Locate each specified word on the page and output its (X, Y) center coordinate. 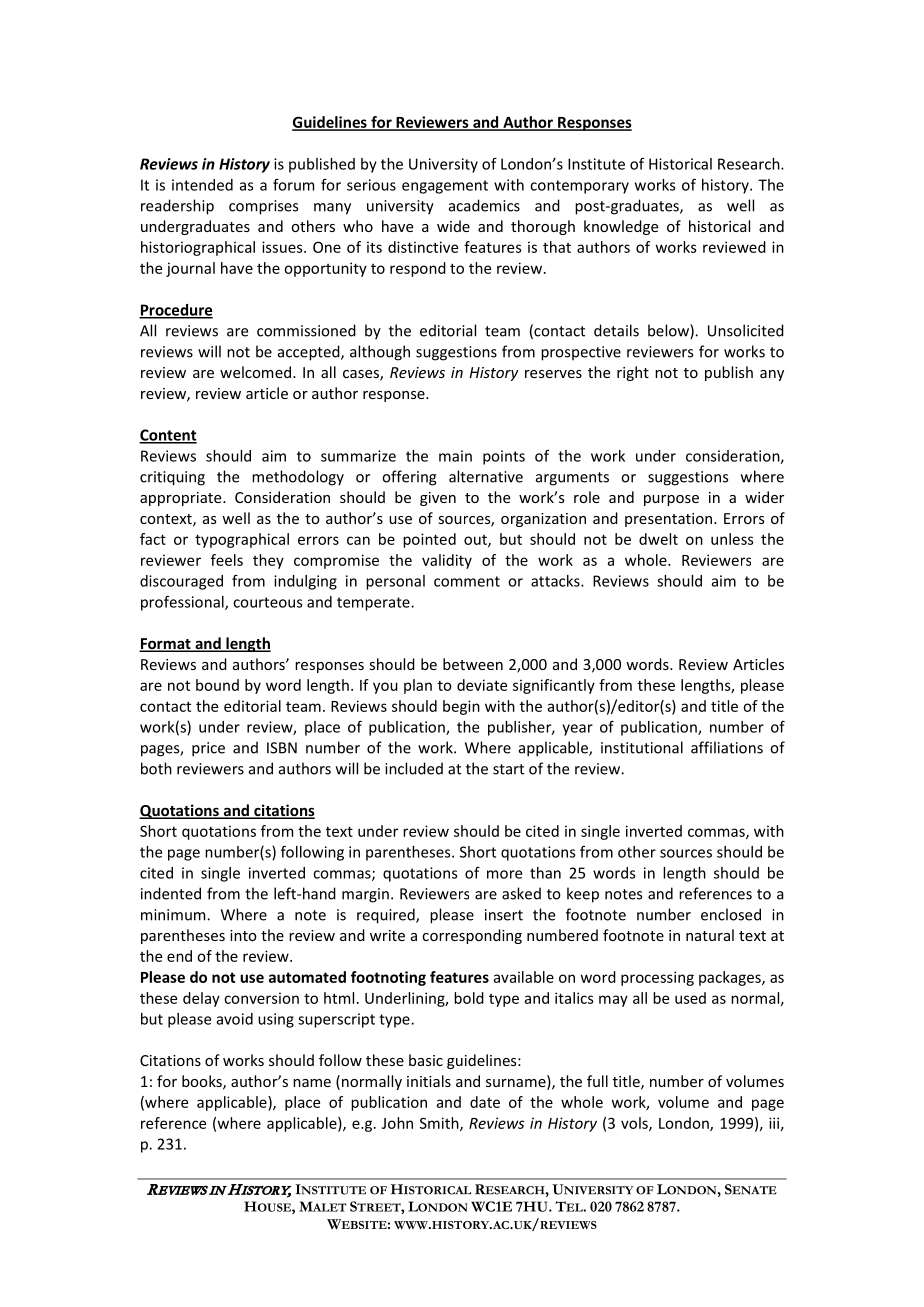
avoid (235, 1019)
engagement (445, 187)
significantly (554, 686)
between (473, 664)
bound (217, 685)
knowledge (621, 227)
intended (202, 185)
